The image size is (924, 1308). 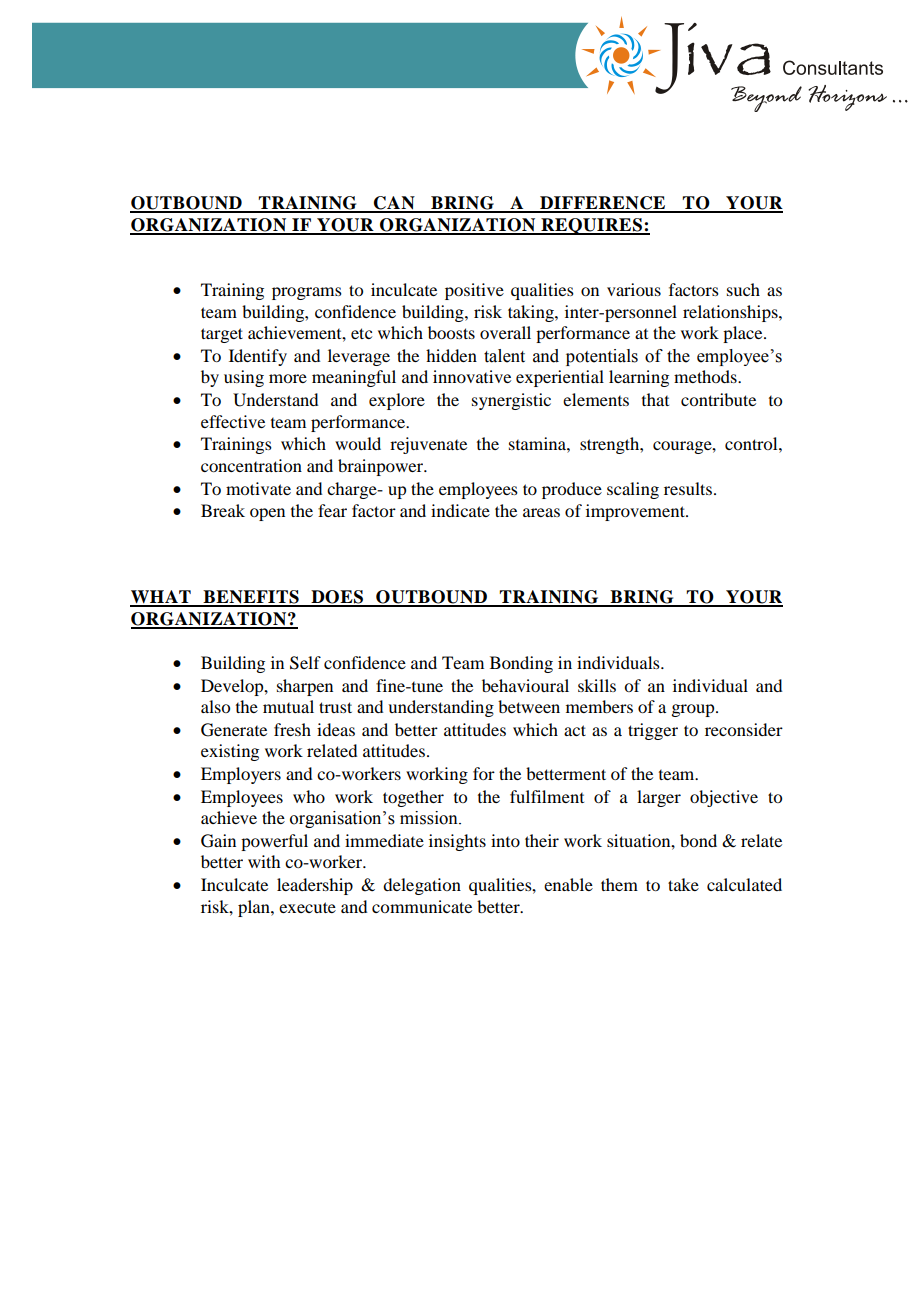 What do you see at coordinates (251, 598) in the screenshot?
I see `BENEFITS` at bounding box center [251, 598].
